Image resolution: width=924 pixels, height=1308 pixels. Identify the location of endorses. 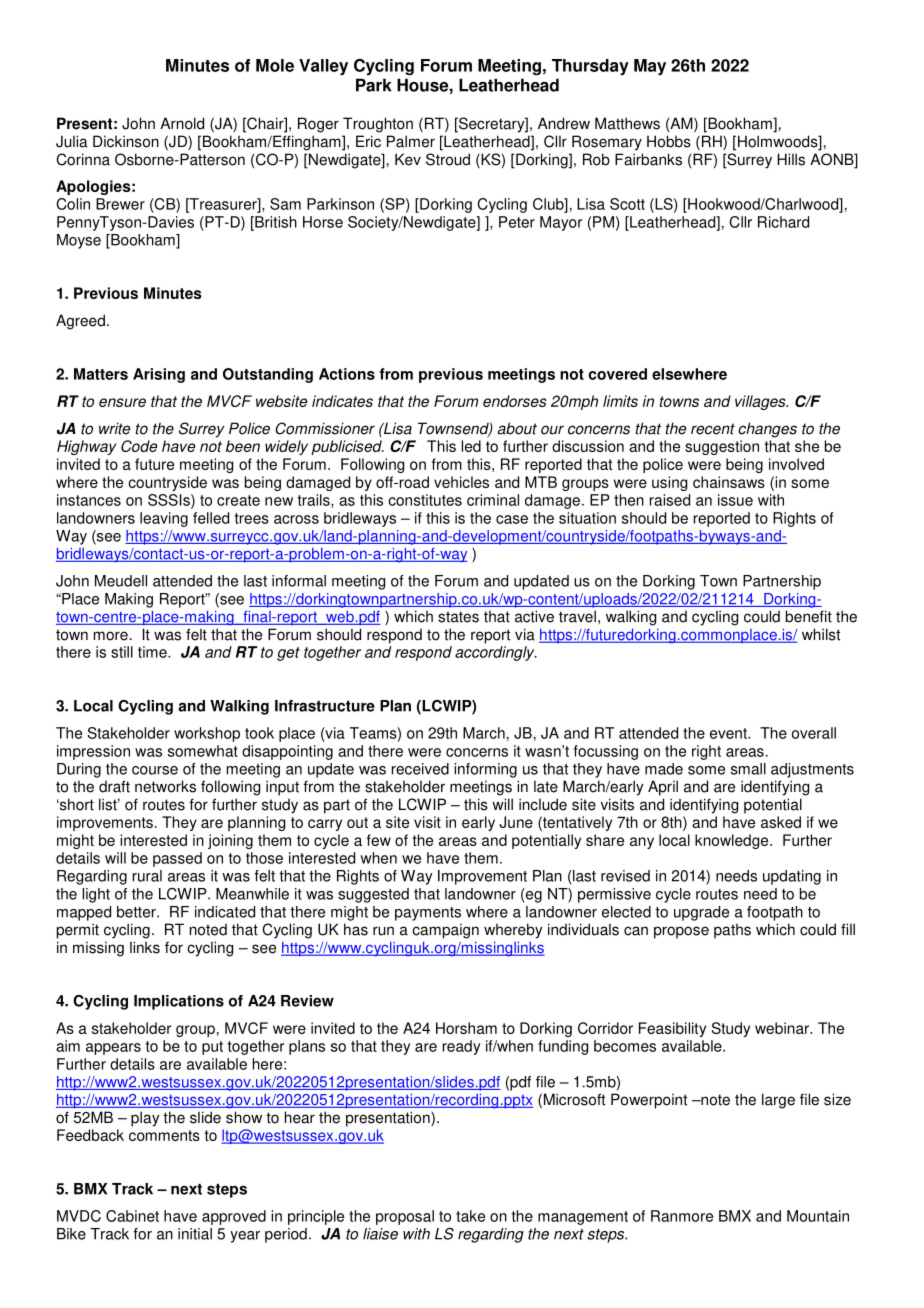
(515, 401).
